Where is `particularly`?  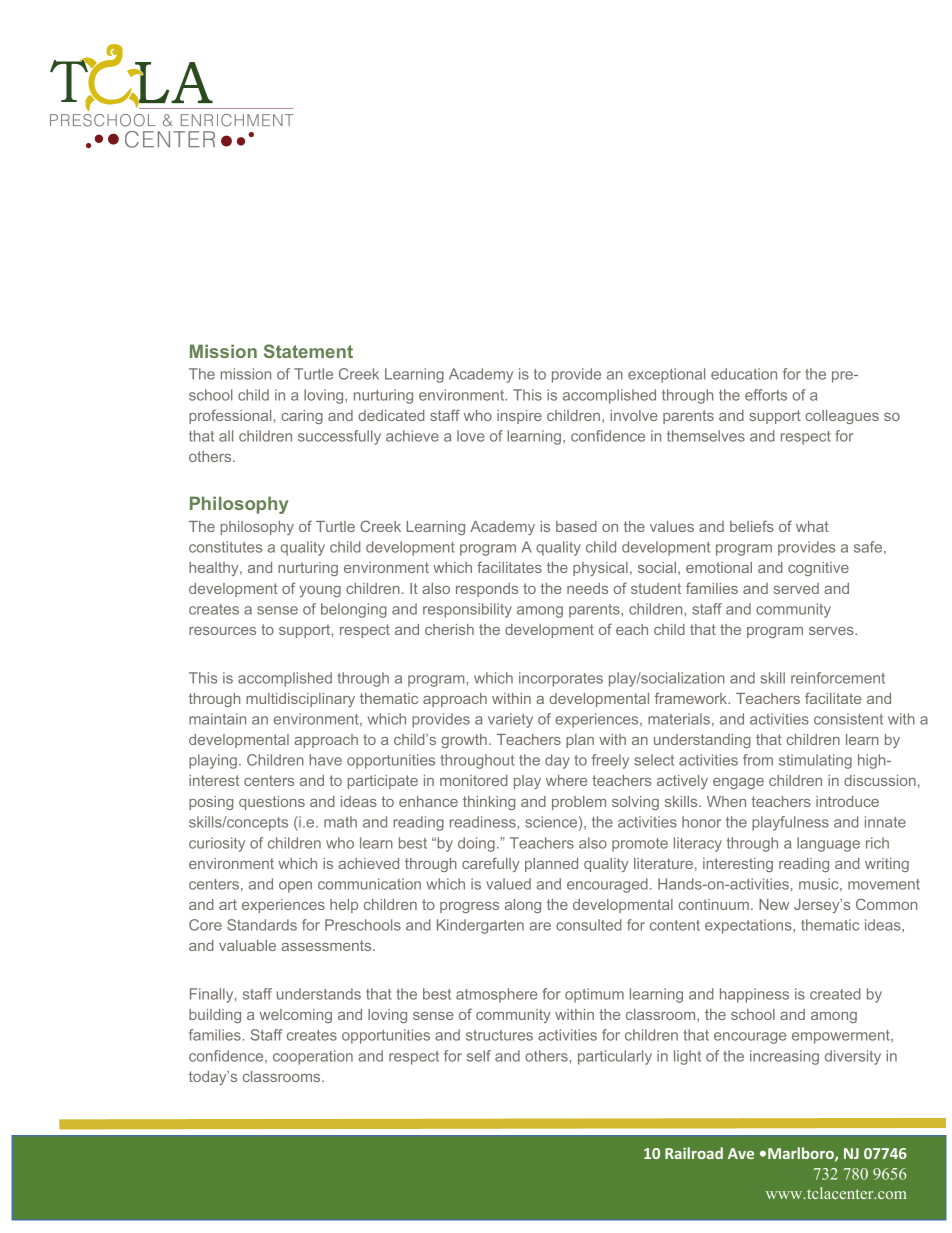
particularly is located at coordinates (615, 1057).
